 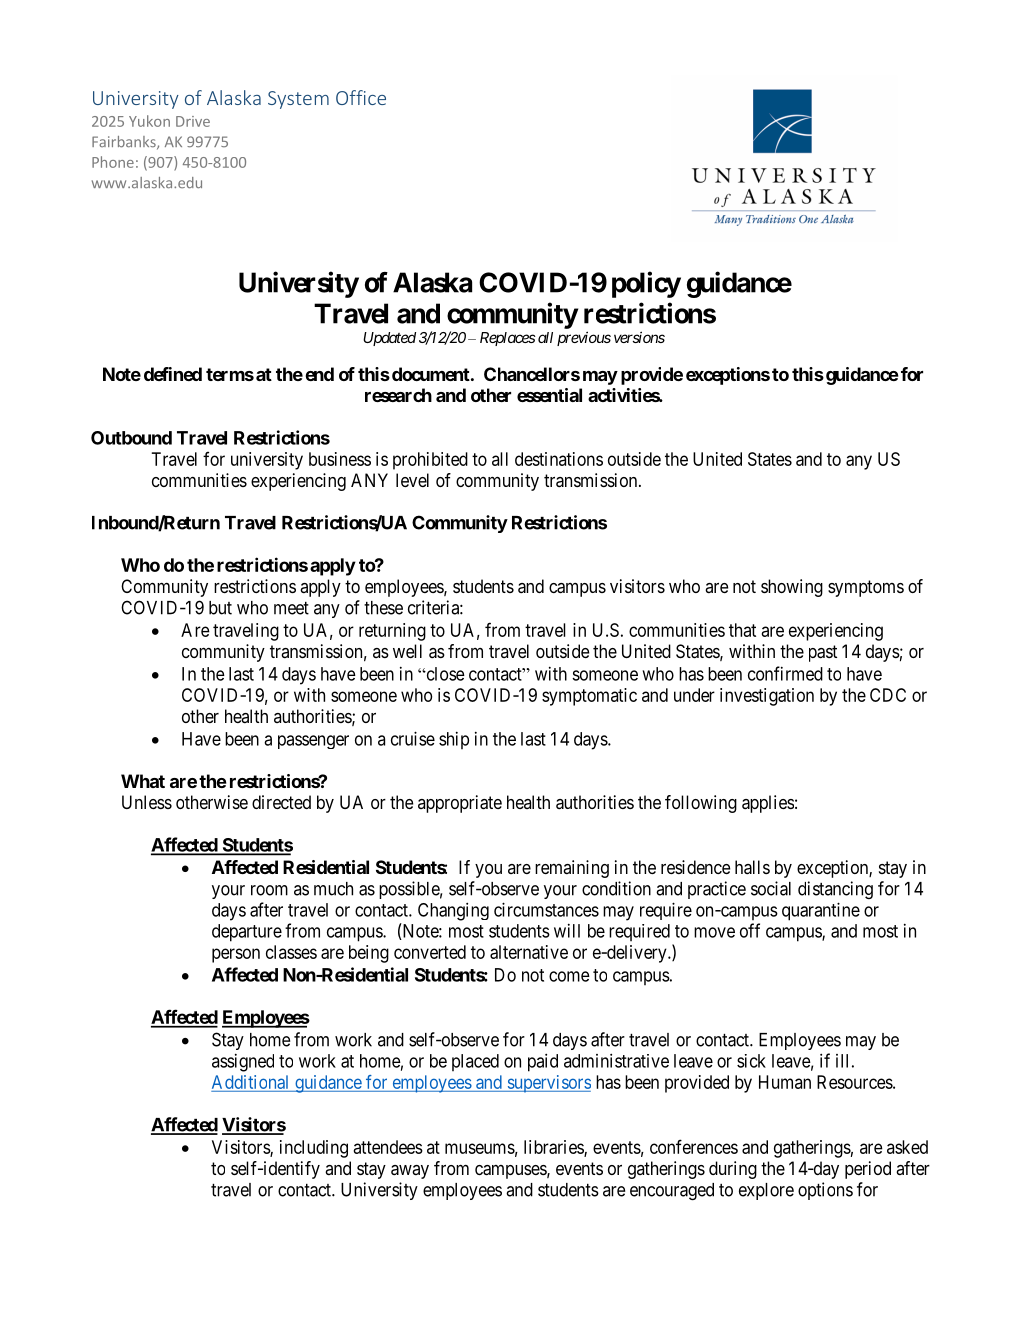 I want to click on policy, so click(x=646, y=284).
